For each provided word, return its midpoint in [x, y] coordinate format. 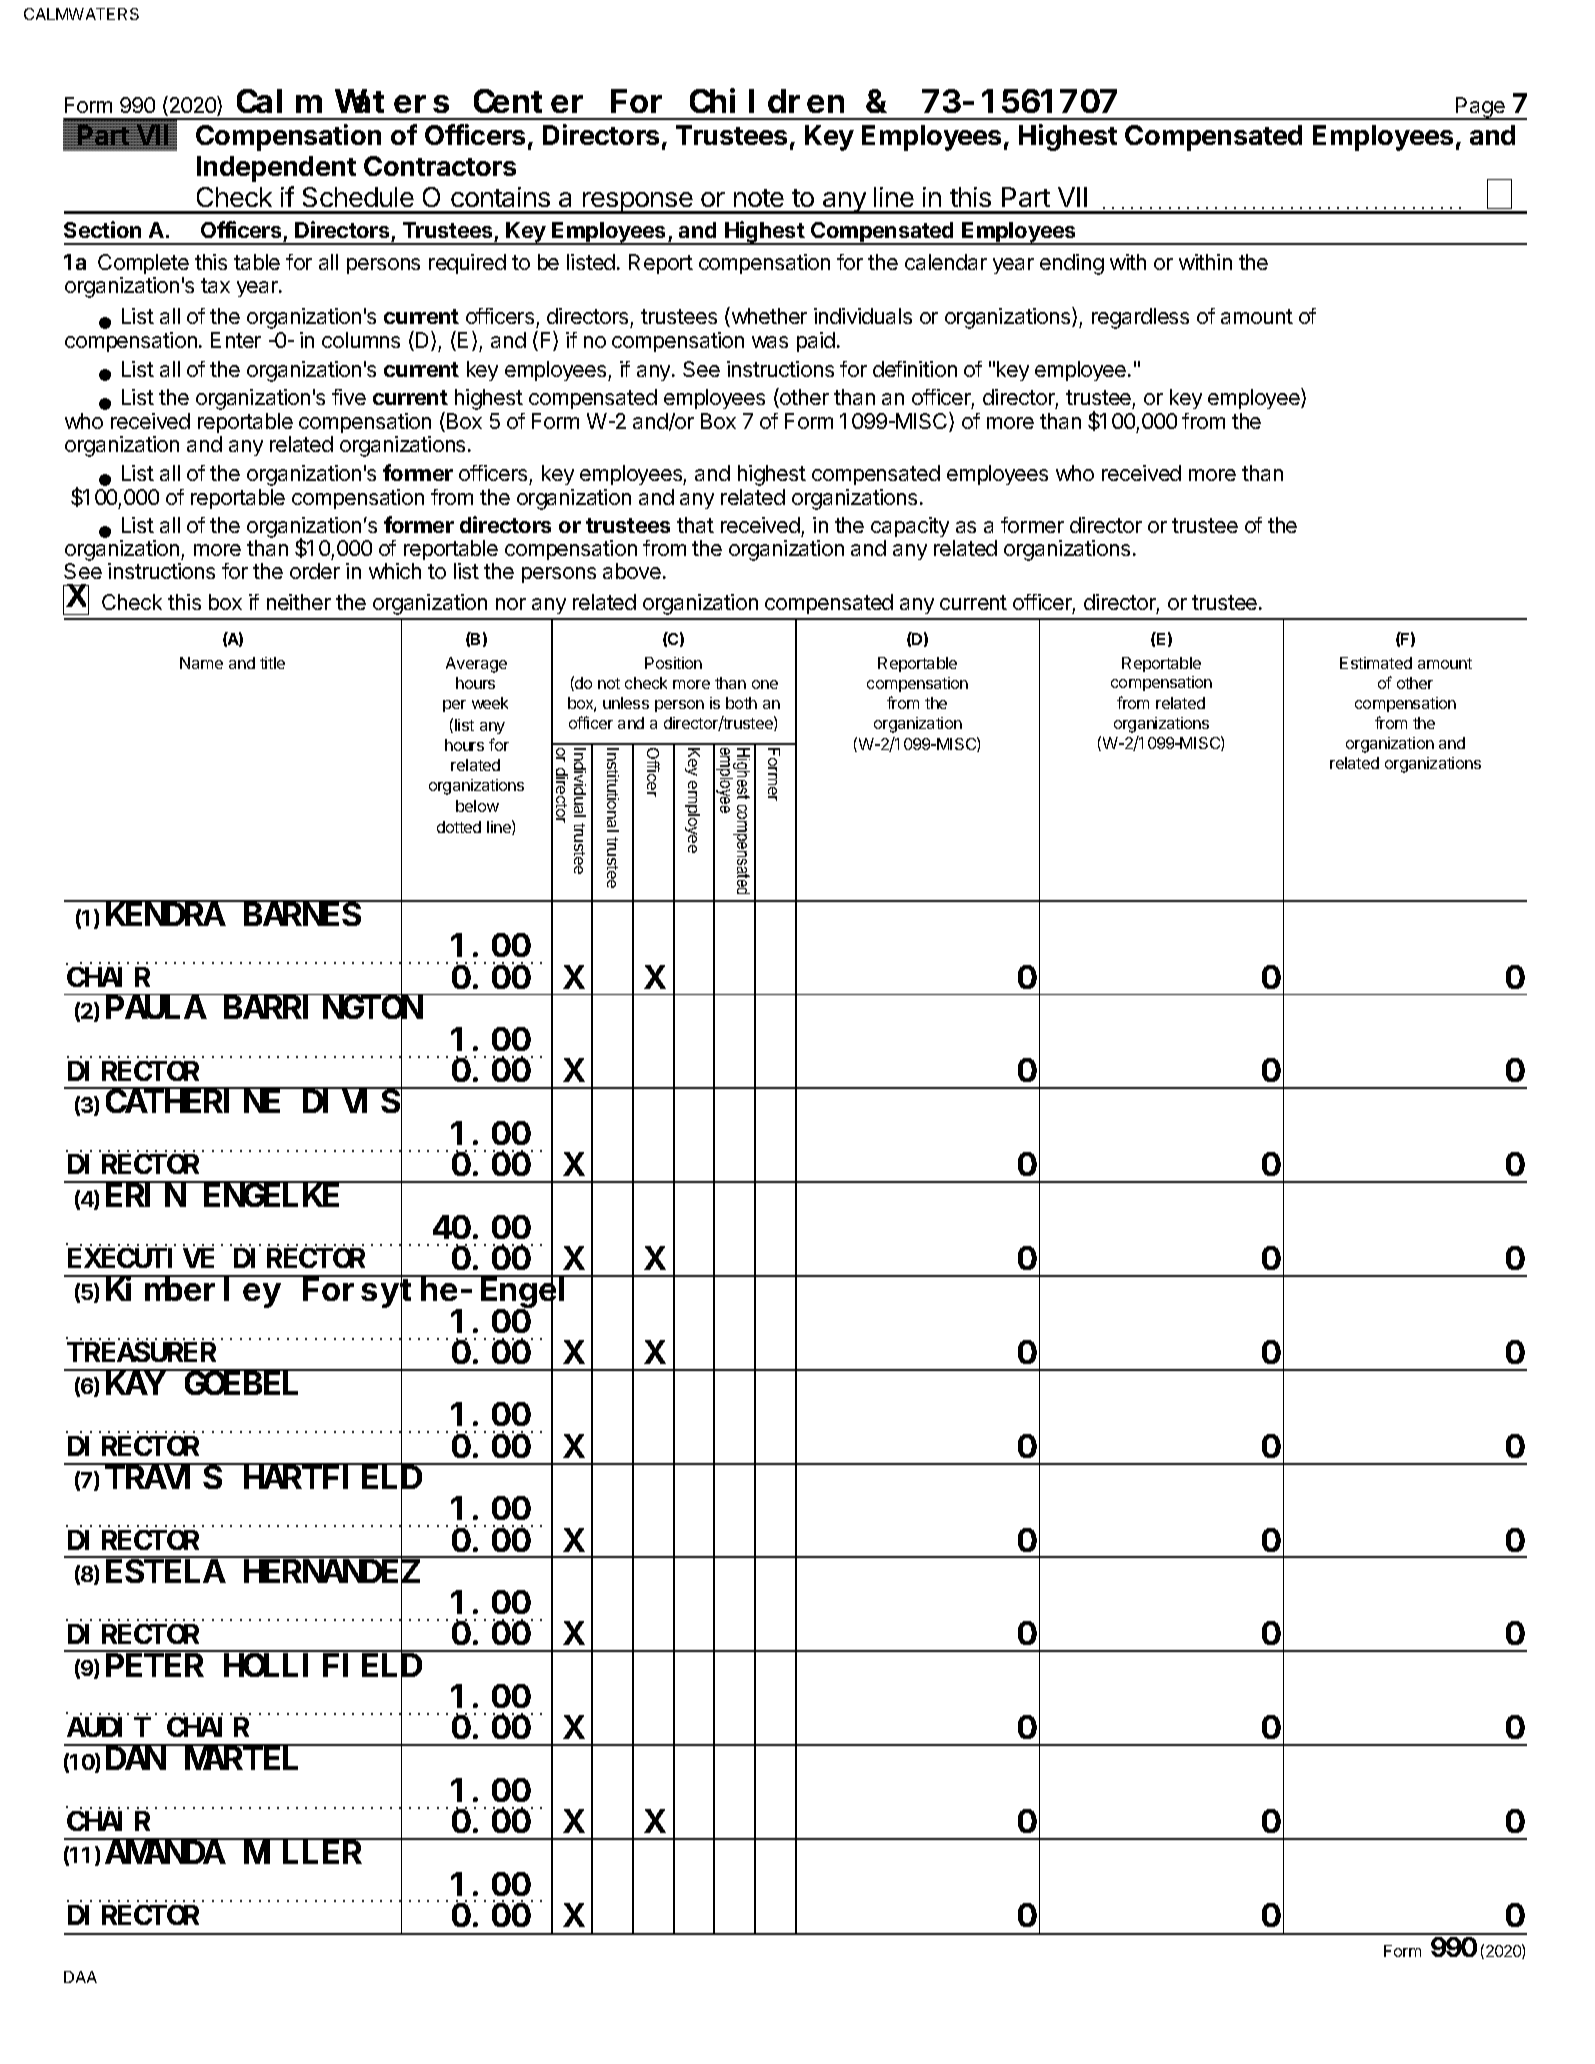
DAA [80, 1977]
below [477, 806]
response [638, 203]
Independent [276, 169]
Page [1480, 108]
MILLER [303, 1854]
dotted [459, 827]
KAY [135, 1384]
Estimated [1376, 663]
